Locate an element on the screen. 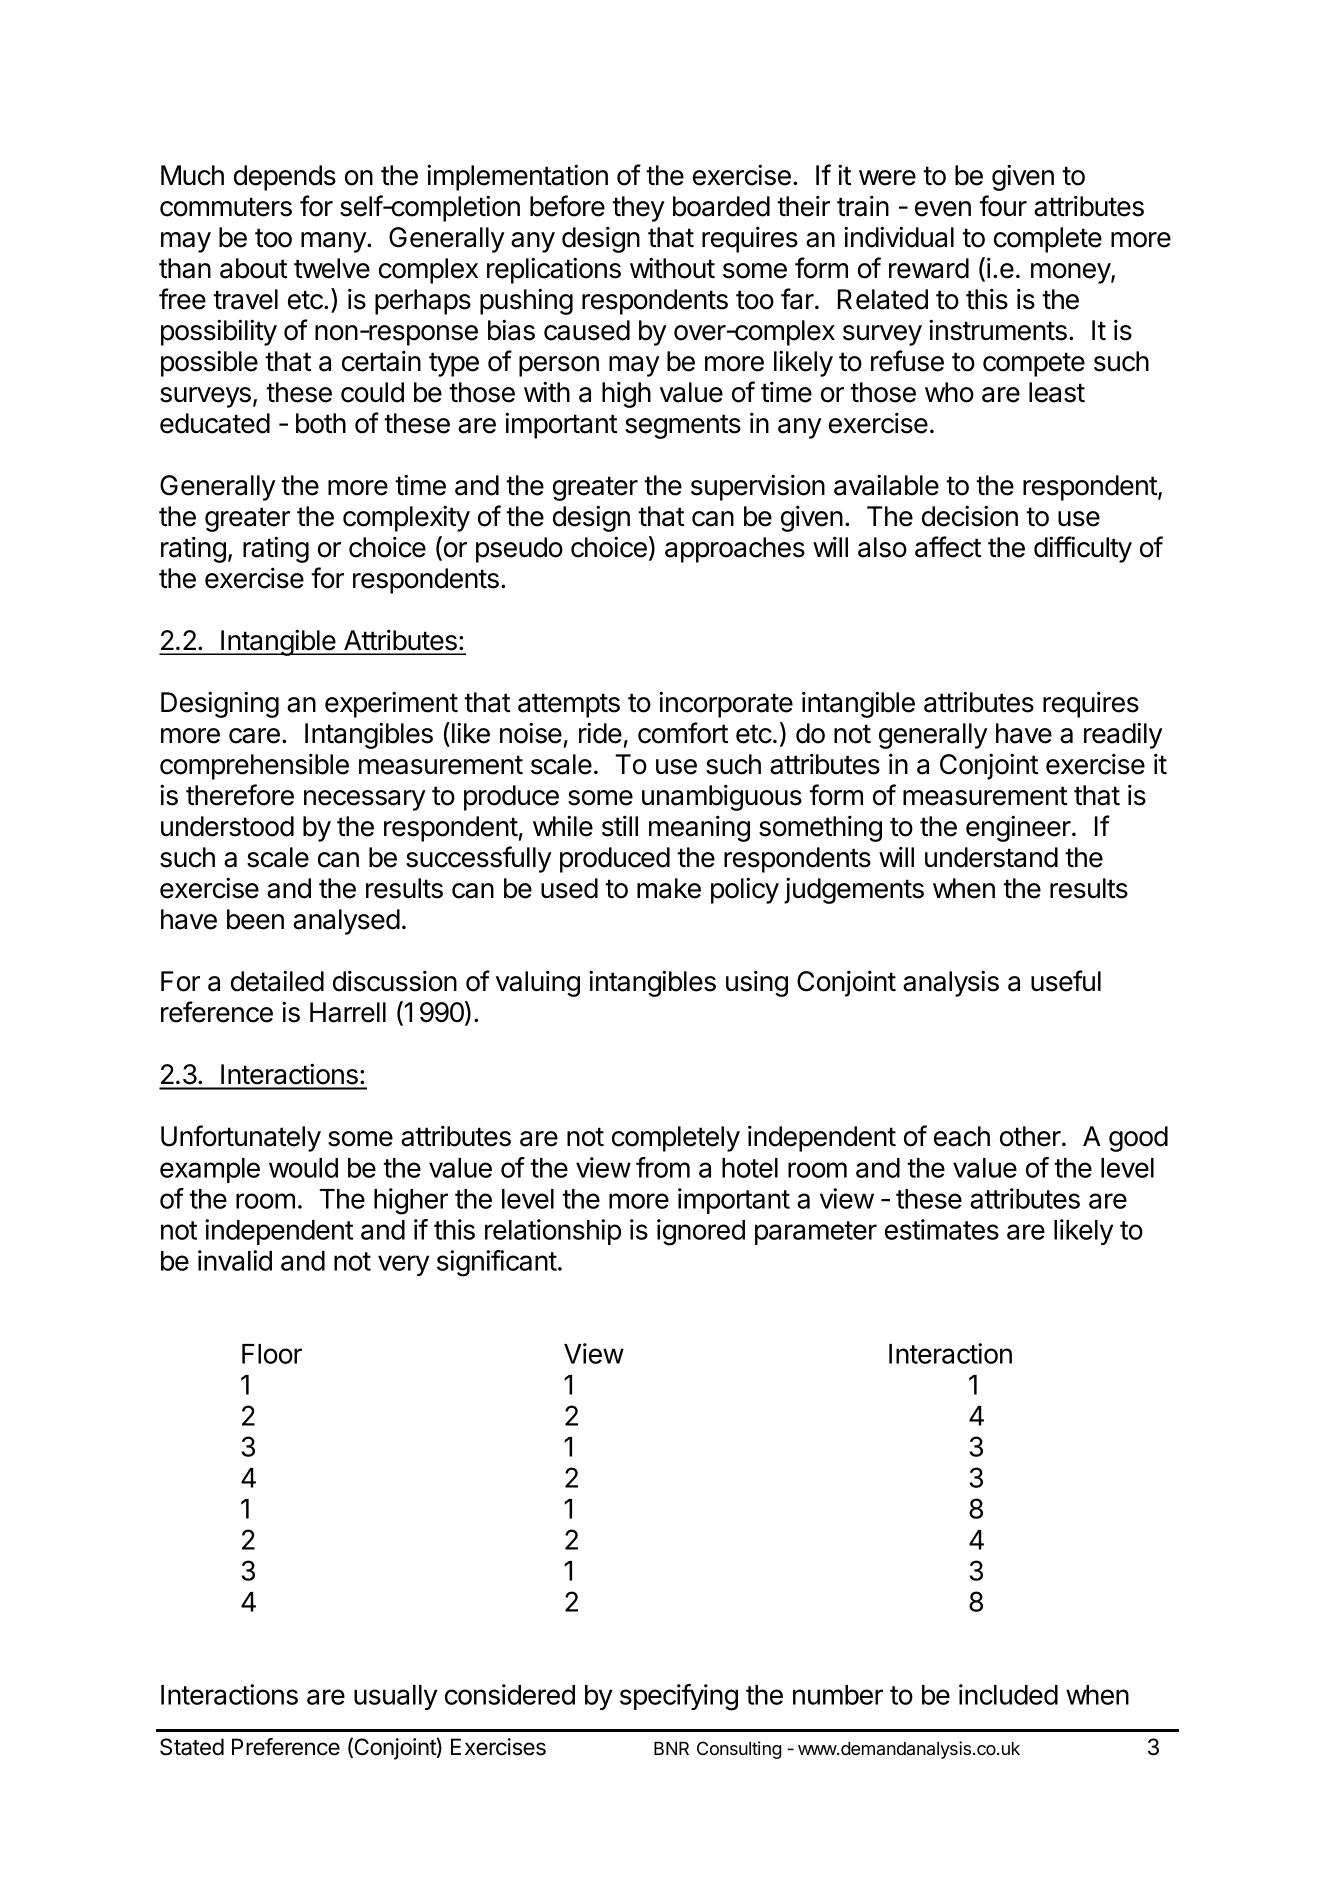 The image size is (1337, 1890). included is located at coordinates (1008, 1694).
